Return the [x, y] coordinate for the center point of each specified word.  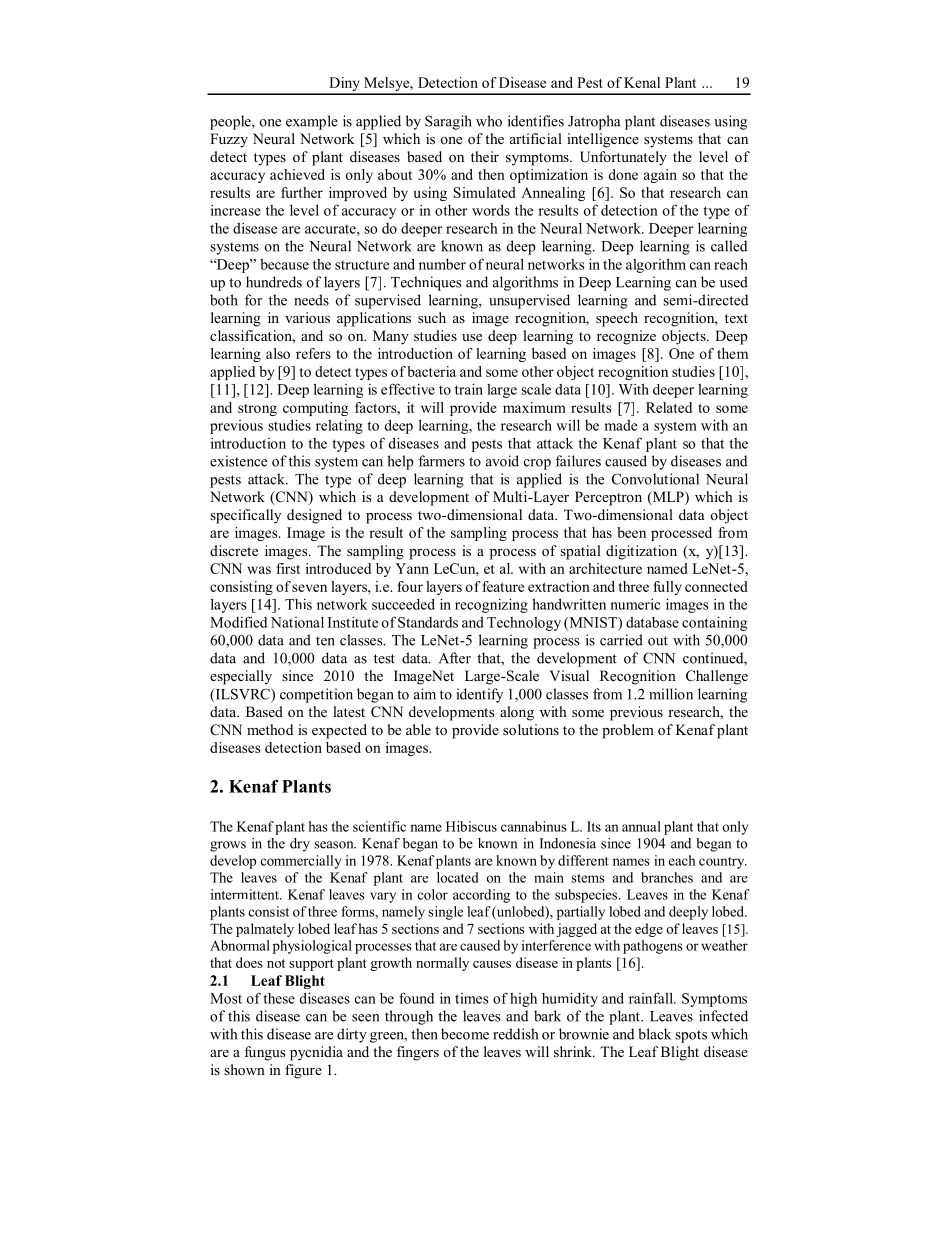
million [671, 694]
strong [257, 410]
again [660, 176]
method [270, 729]
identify [480, 695]
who [489, 121]
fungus [264, 1053]
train [469, 389]
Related [669, 407]
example [312, 122]
